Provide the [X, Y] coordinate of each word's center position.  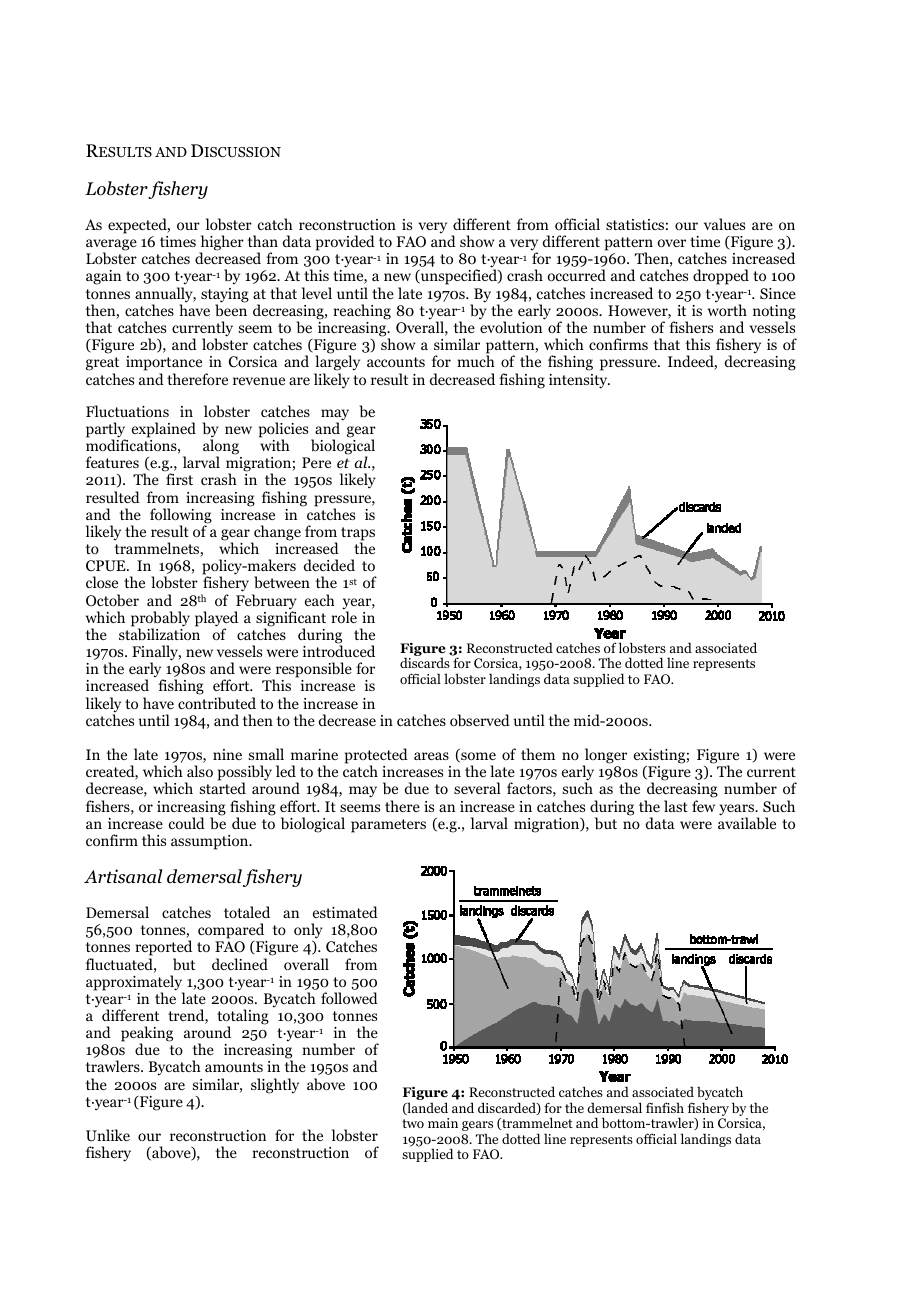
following [181, 517]
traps [358, 535]
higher [221, 244]
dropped [721, 277]
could [187, 823]
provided [345, 243]
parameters [388, 826]
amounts [234, 1067]
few [703, 806]
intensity [579, 381]
